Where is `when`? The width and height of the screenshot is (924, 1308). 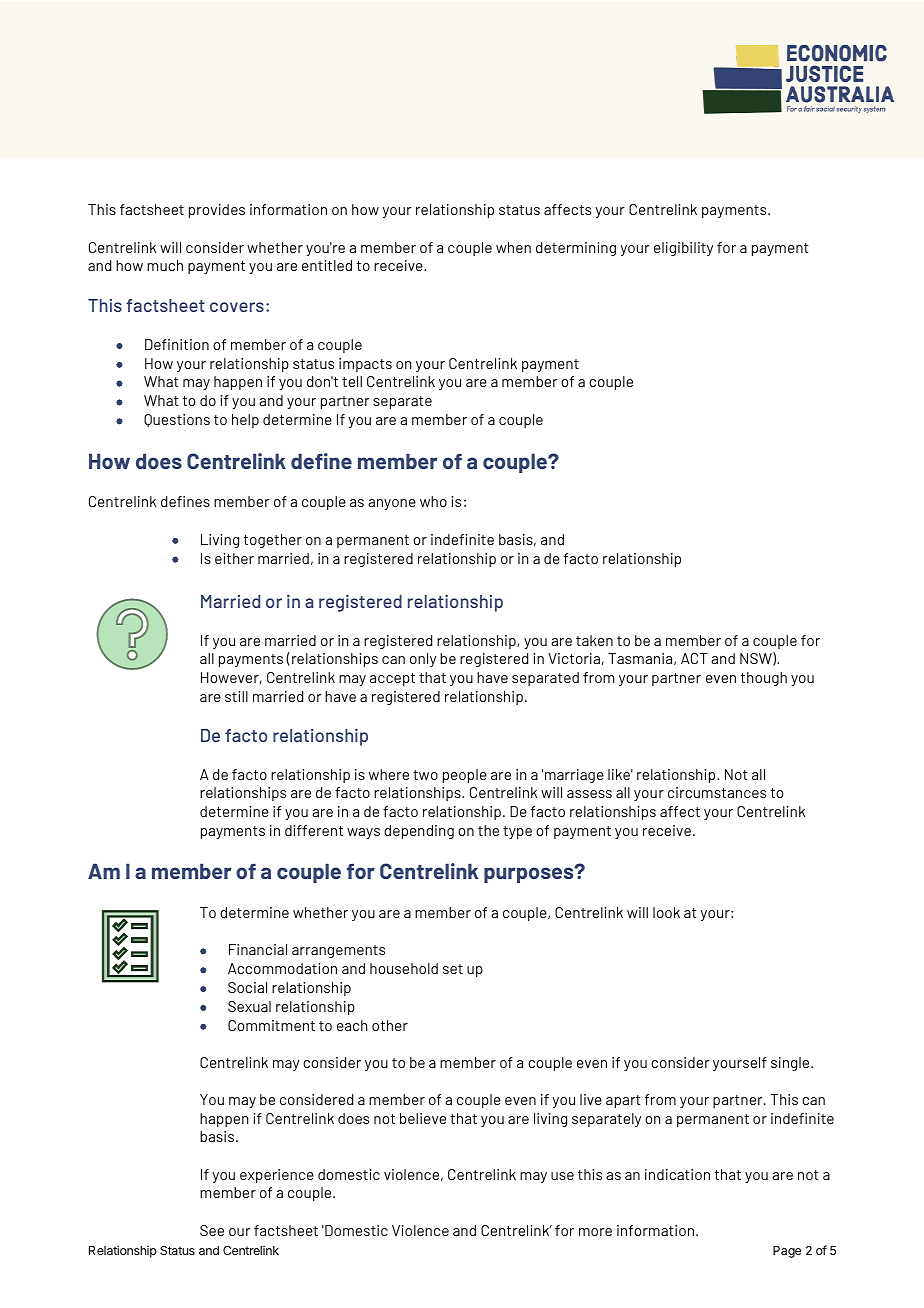
when is located at coordinates (513, 247).
